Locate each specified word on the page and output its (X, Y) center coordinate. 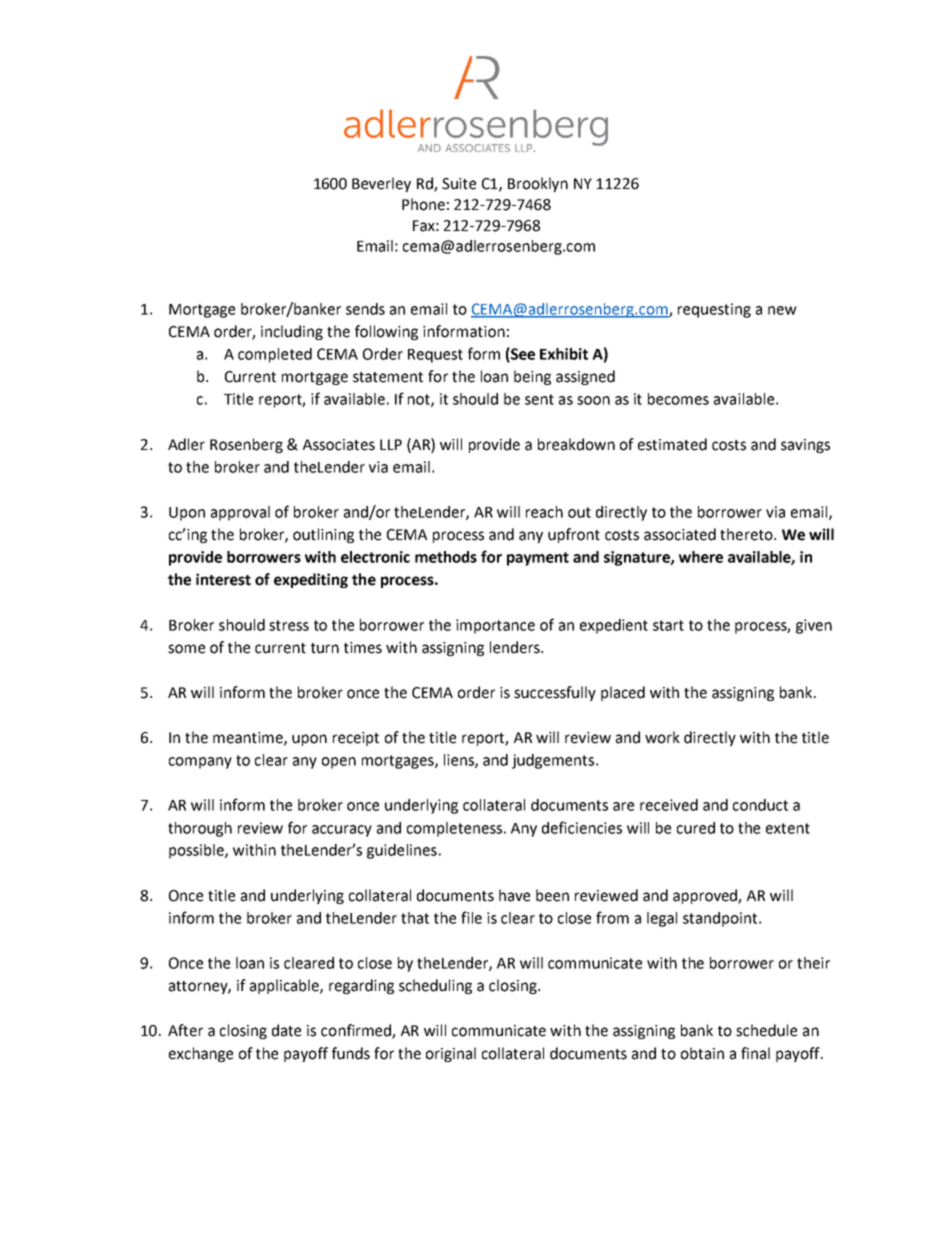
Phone (423, 204)
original (451, 1054)
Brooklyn (538, 184)
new (782, 310)
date (286, 1030)
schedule (766, 1030)
